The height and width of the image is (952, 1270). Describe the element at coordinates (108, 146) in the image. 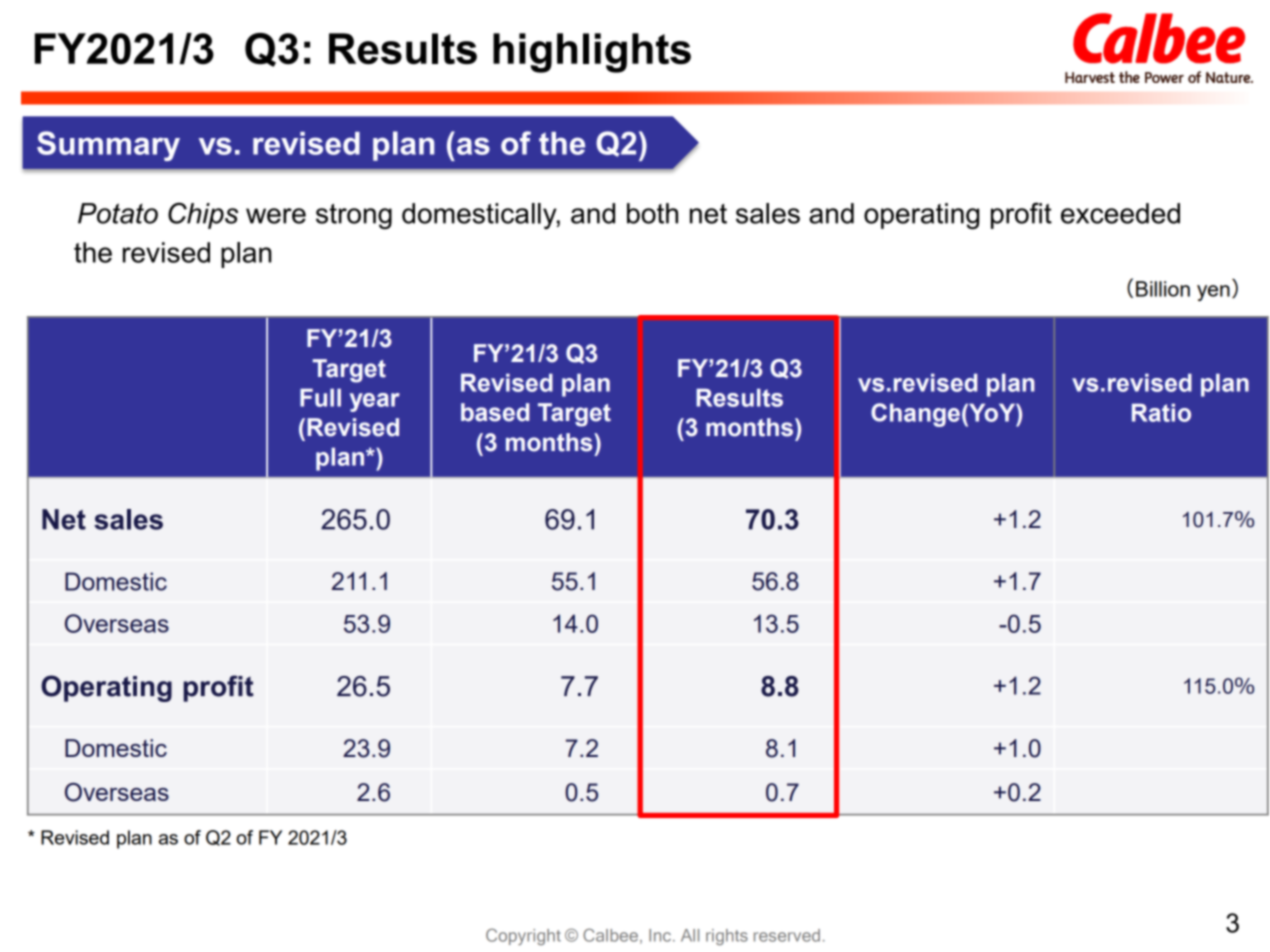

I see `Summary` at that location.
